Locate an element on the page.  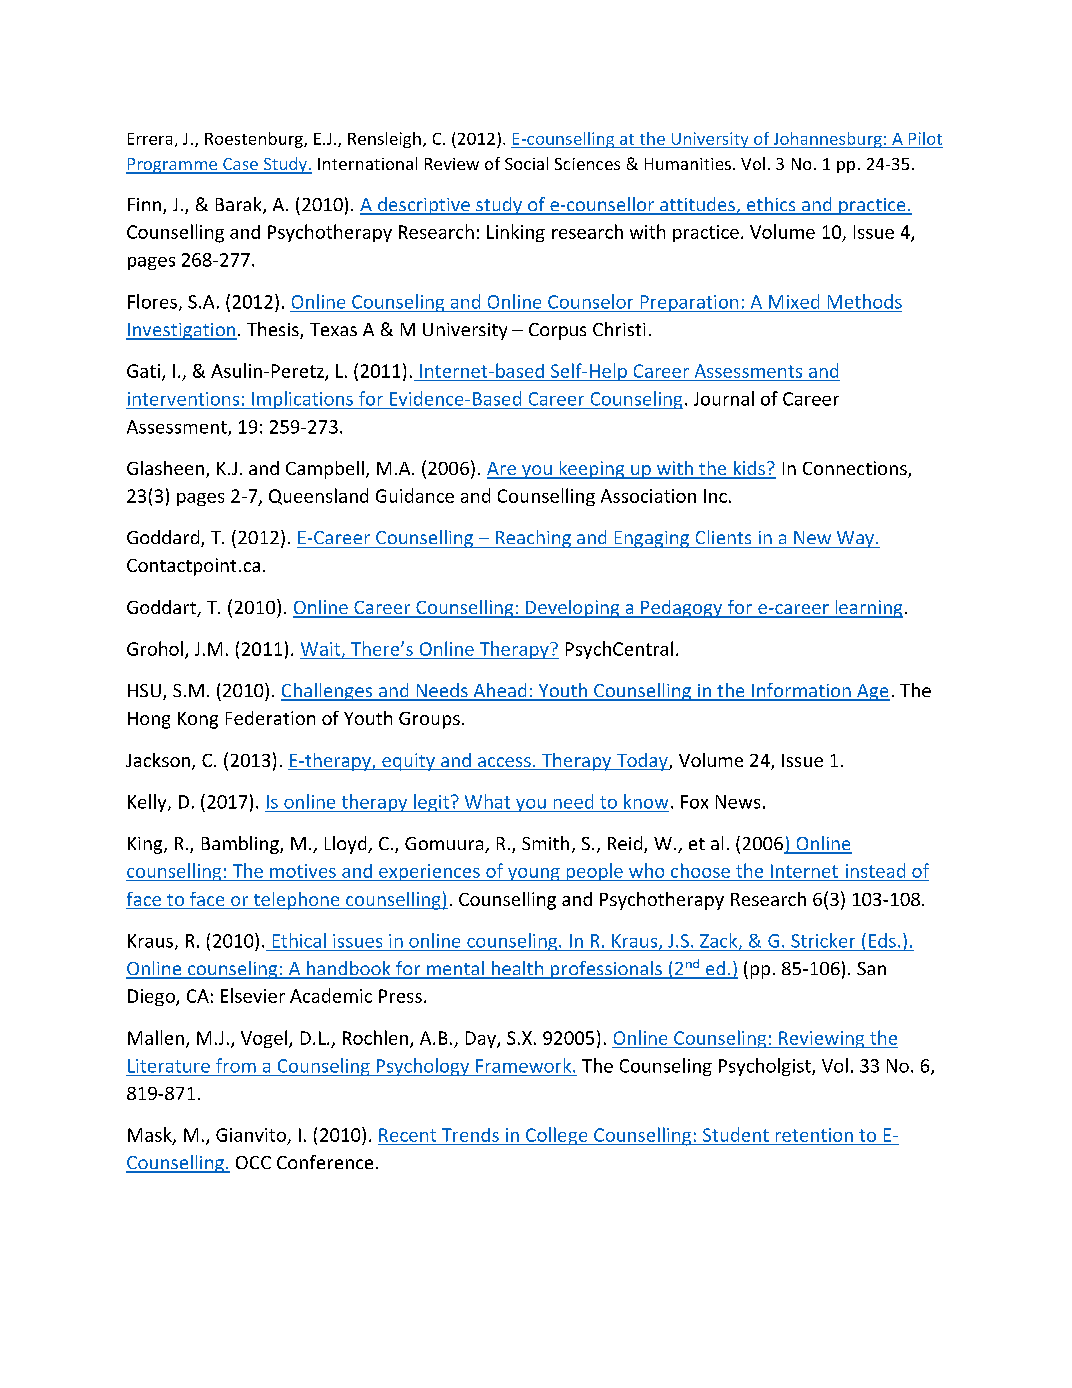
Mask is located at coordinates (151, 1135).
